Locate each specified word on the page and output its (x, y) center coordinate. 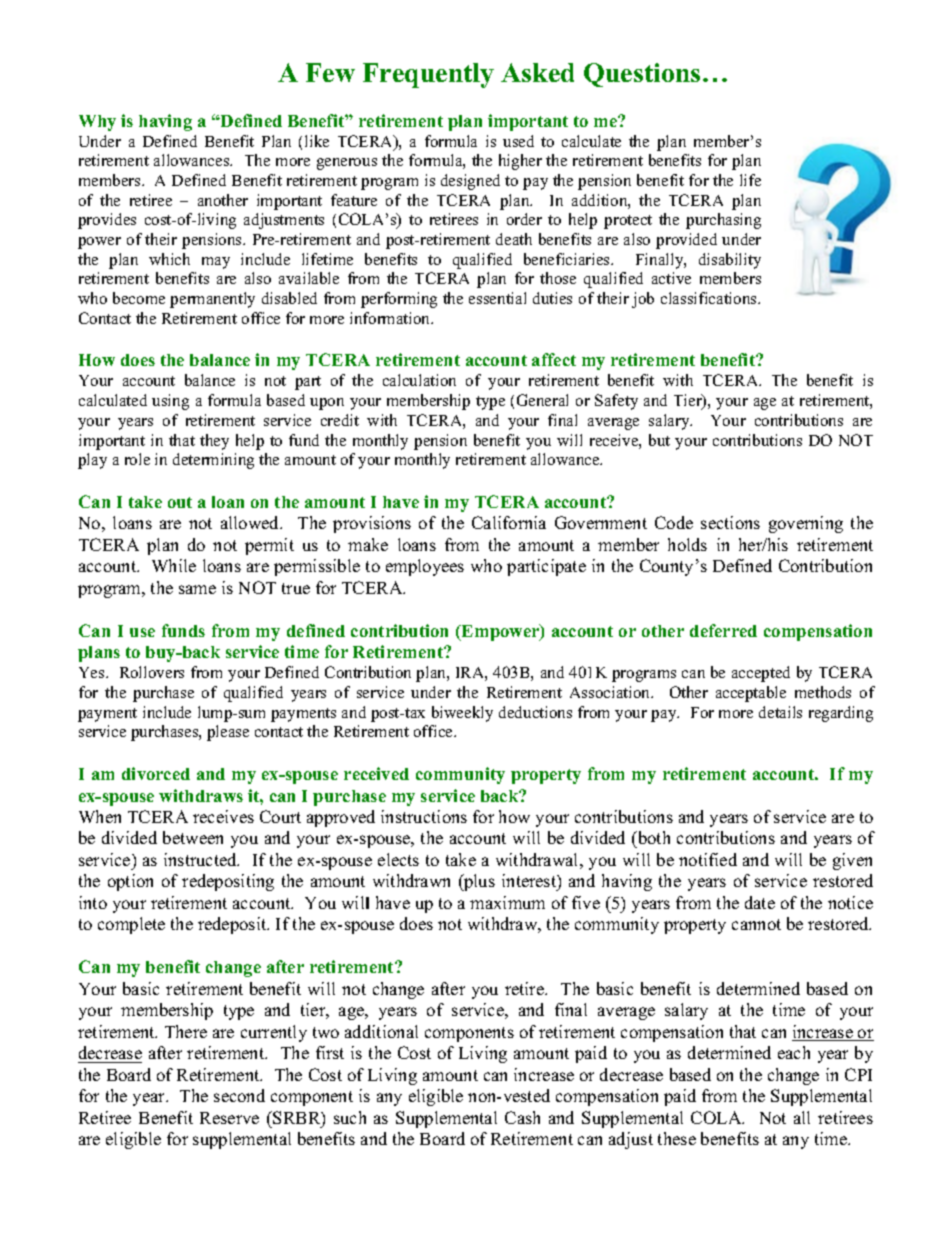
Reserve (229, 1118)
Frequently (428, 75)
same (197, 589)
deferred (723, 630)
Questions (642, 75)
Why (97, 123)
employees (425, 567)
